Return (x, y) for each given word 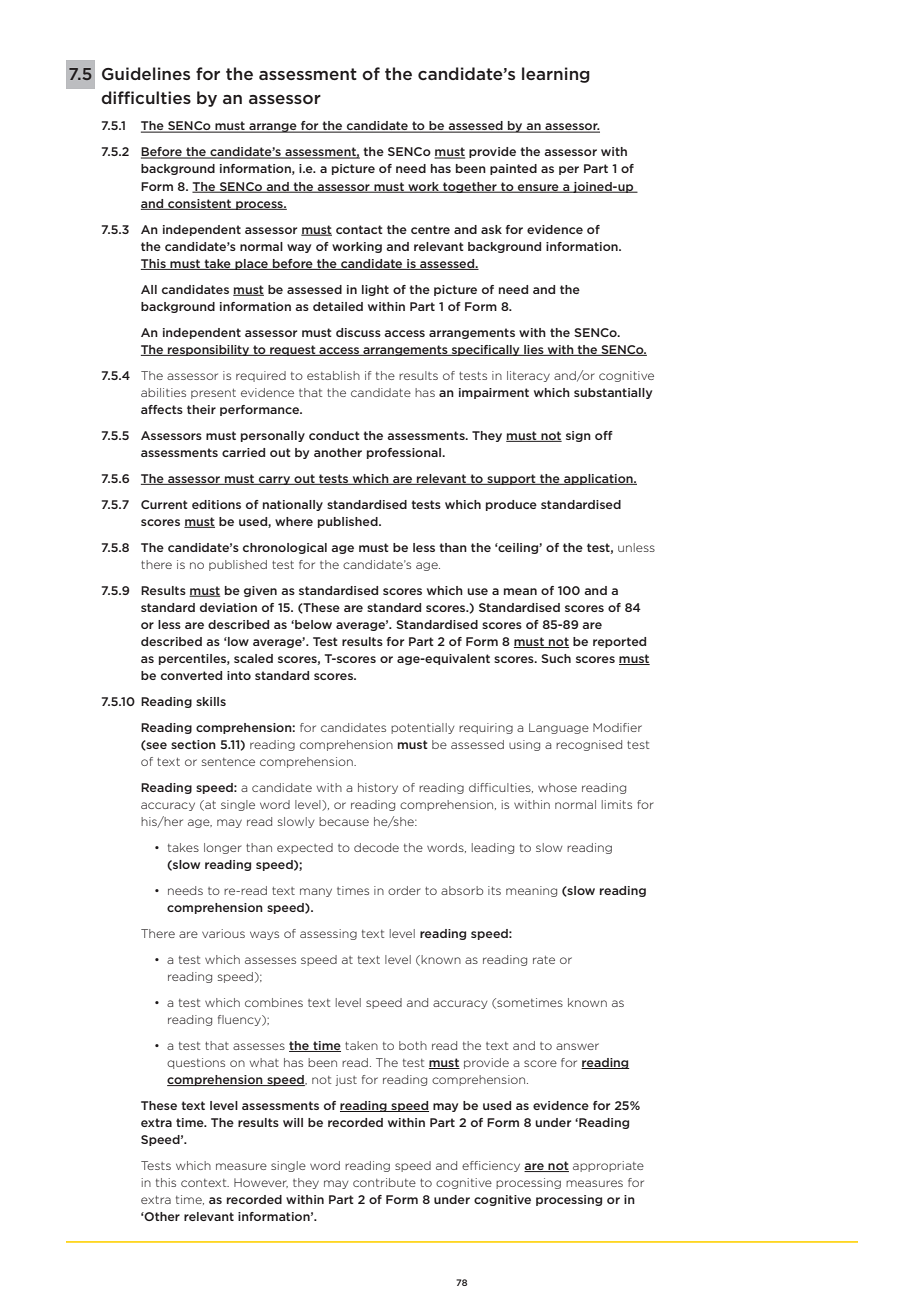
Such (556, 658)
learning (556, 75)
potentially (422, 728)
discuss (358, 332)
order (404, 890)
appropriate (608, 1166)
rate (544, 960)
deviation (228, 607)
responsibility (209, 350)
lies (534, 350)
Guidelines (146, 73)
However (261, 1183)
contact (359, 229)
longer (223, 848)
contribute (384, 1182)
